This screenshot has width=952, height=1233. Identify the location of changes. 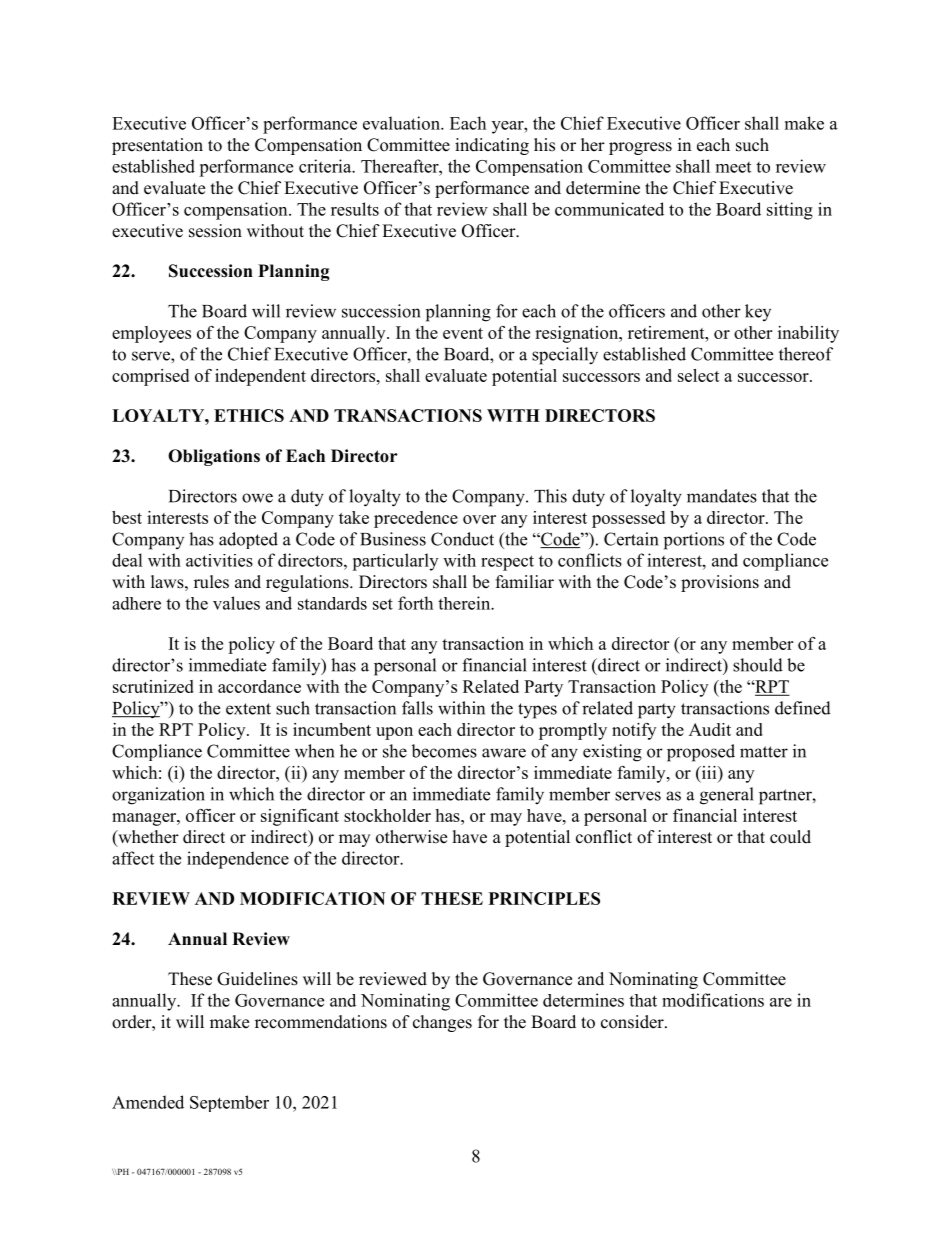
(442, 1023).
